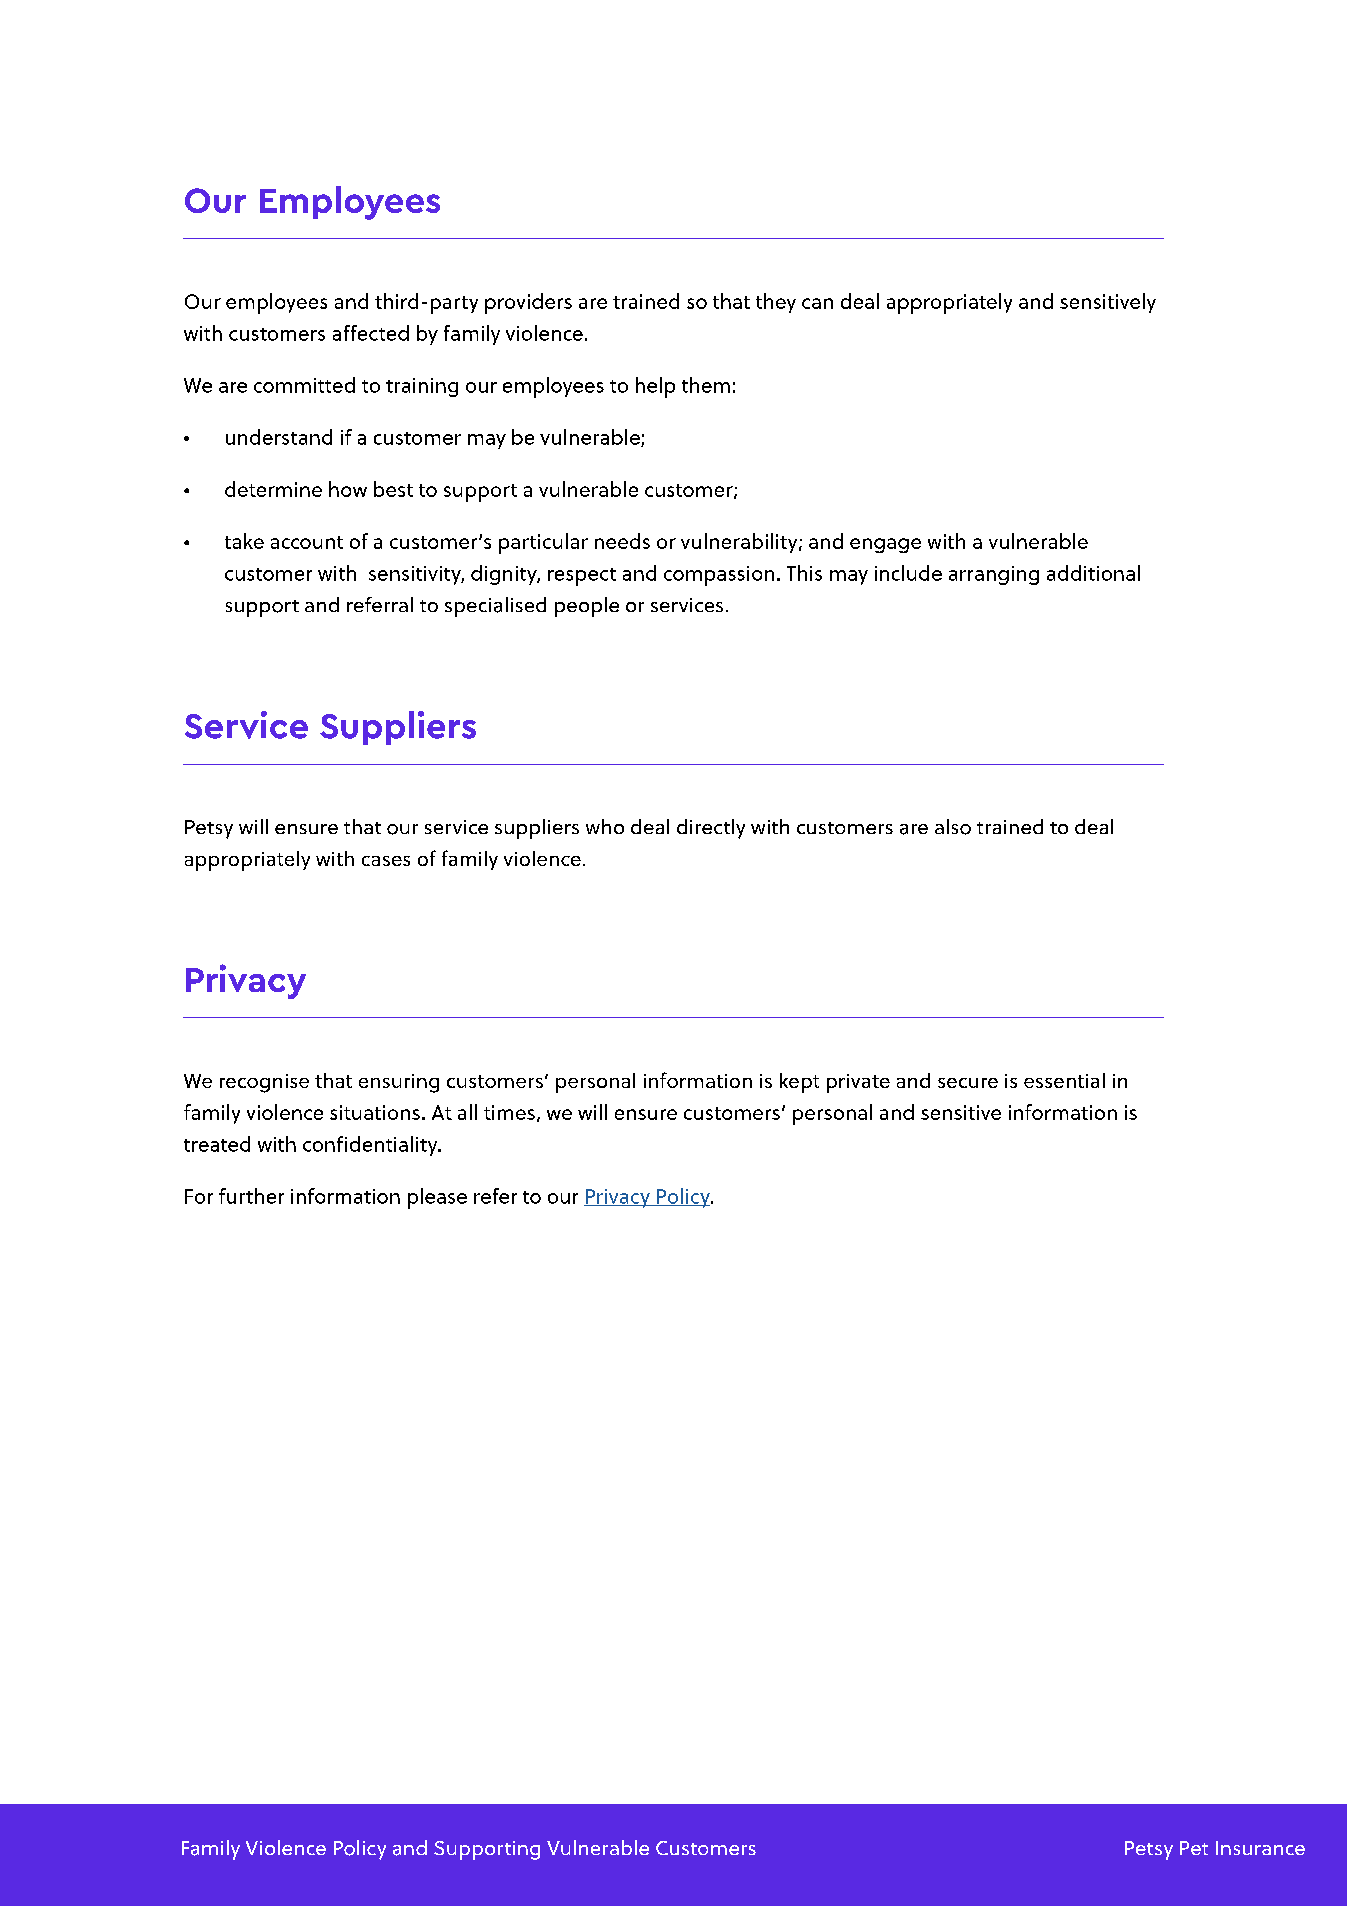 The height and width of the page is (1907, 1348). I want to click on cases, so click(386, 861).
